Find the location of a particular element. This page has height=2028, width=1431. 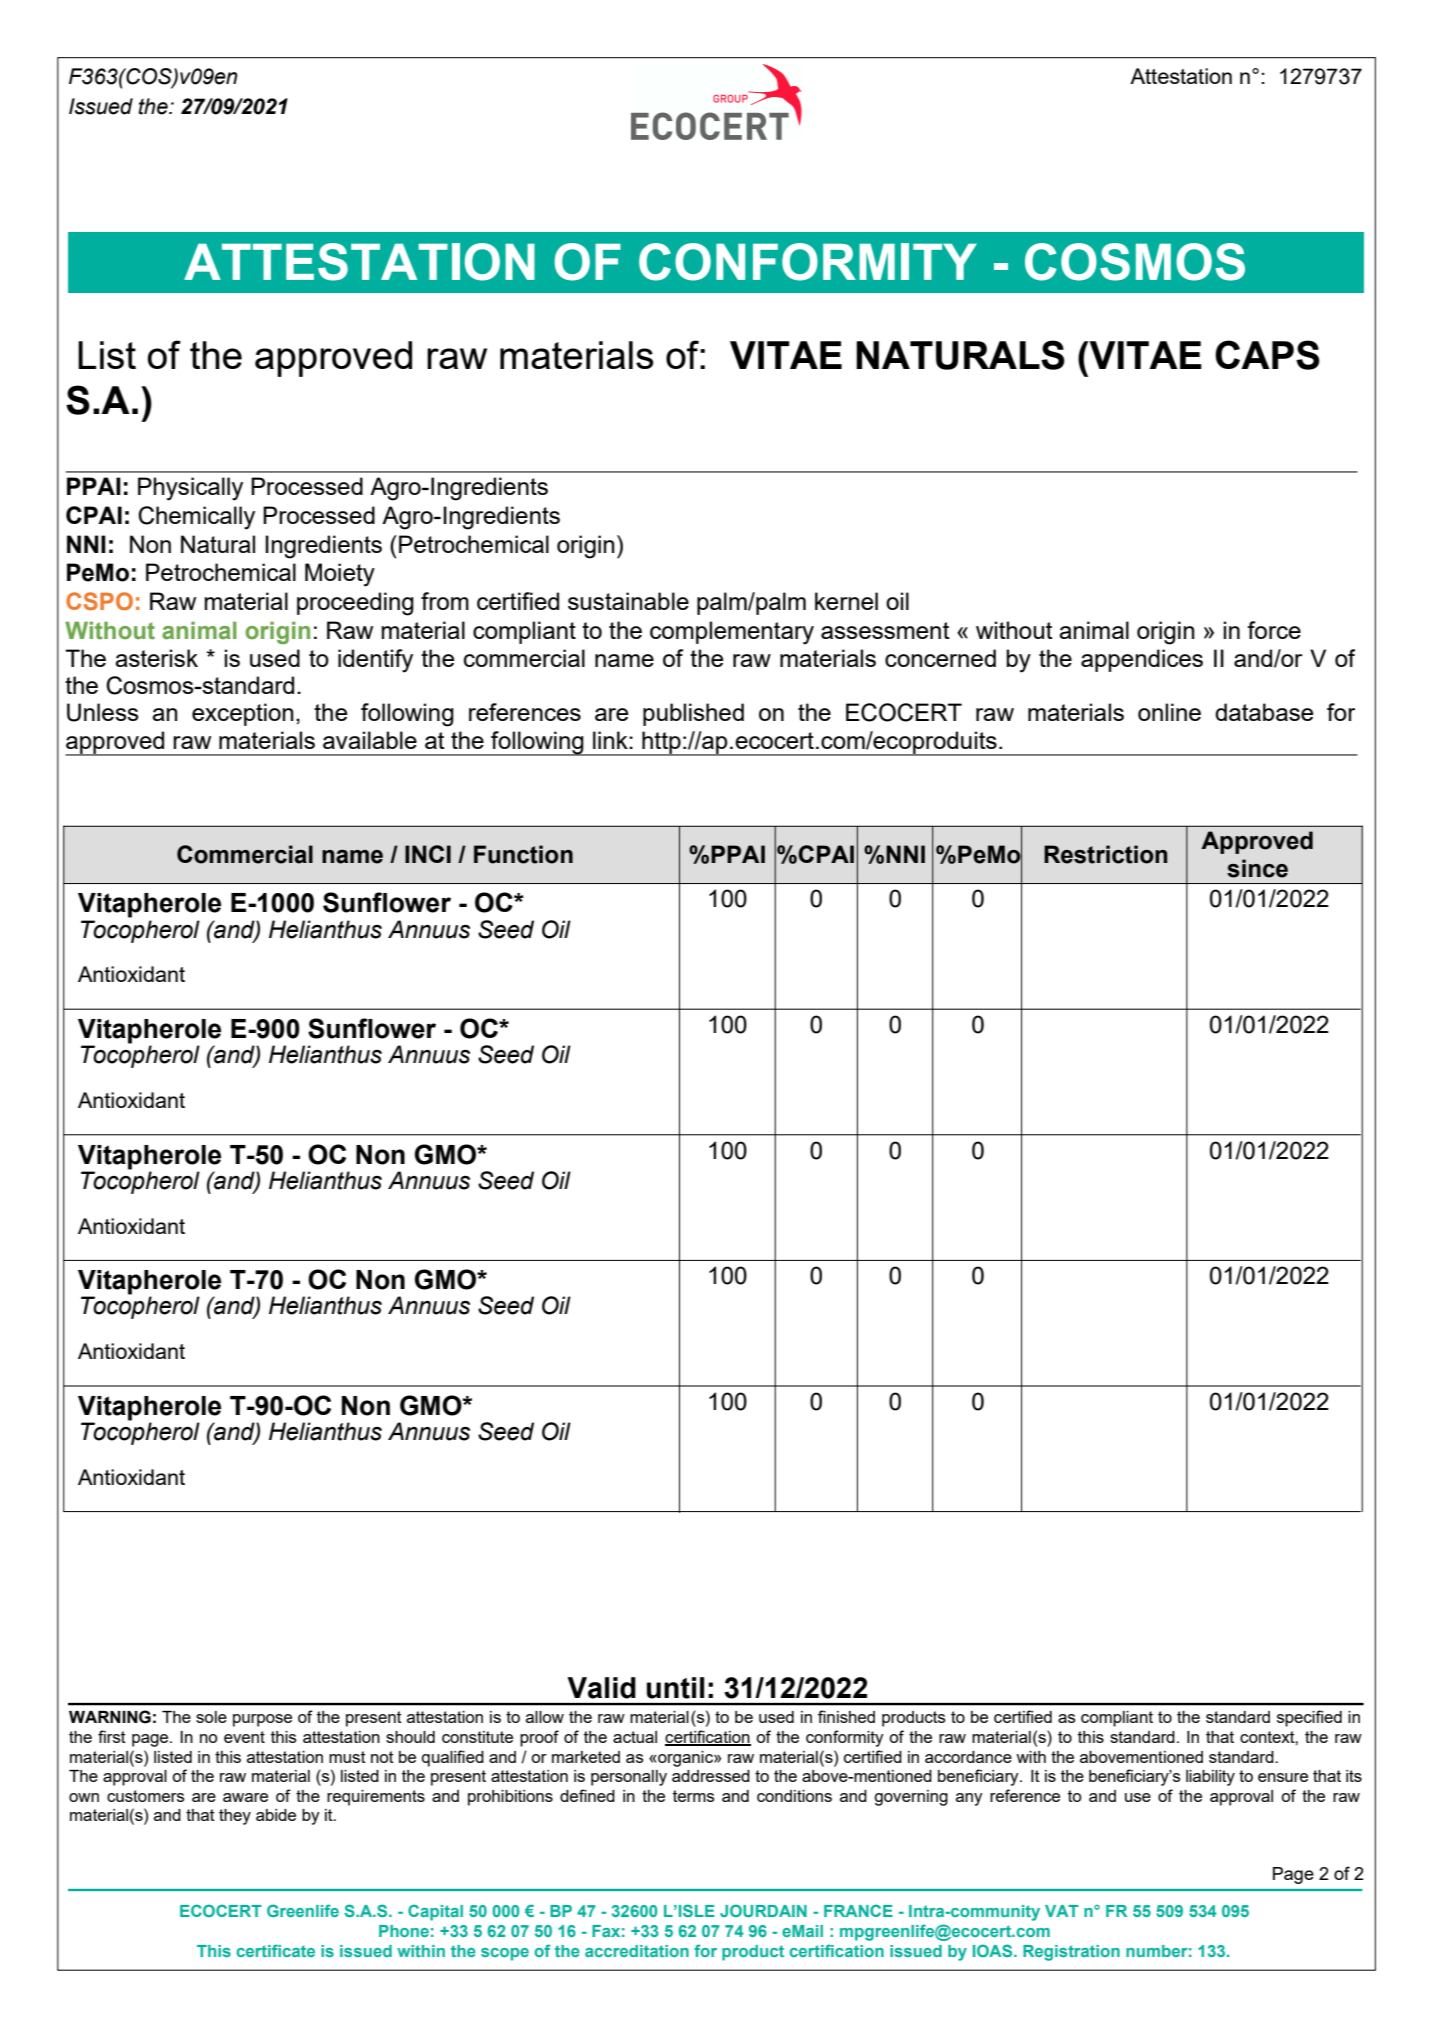

until is located at coordinates (675, 1688).
